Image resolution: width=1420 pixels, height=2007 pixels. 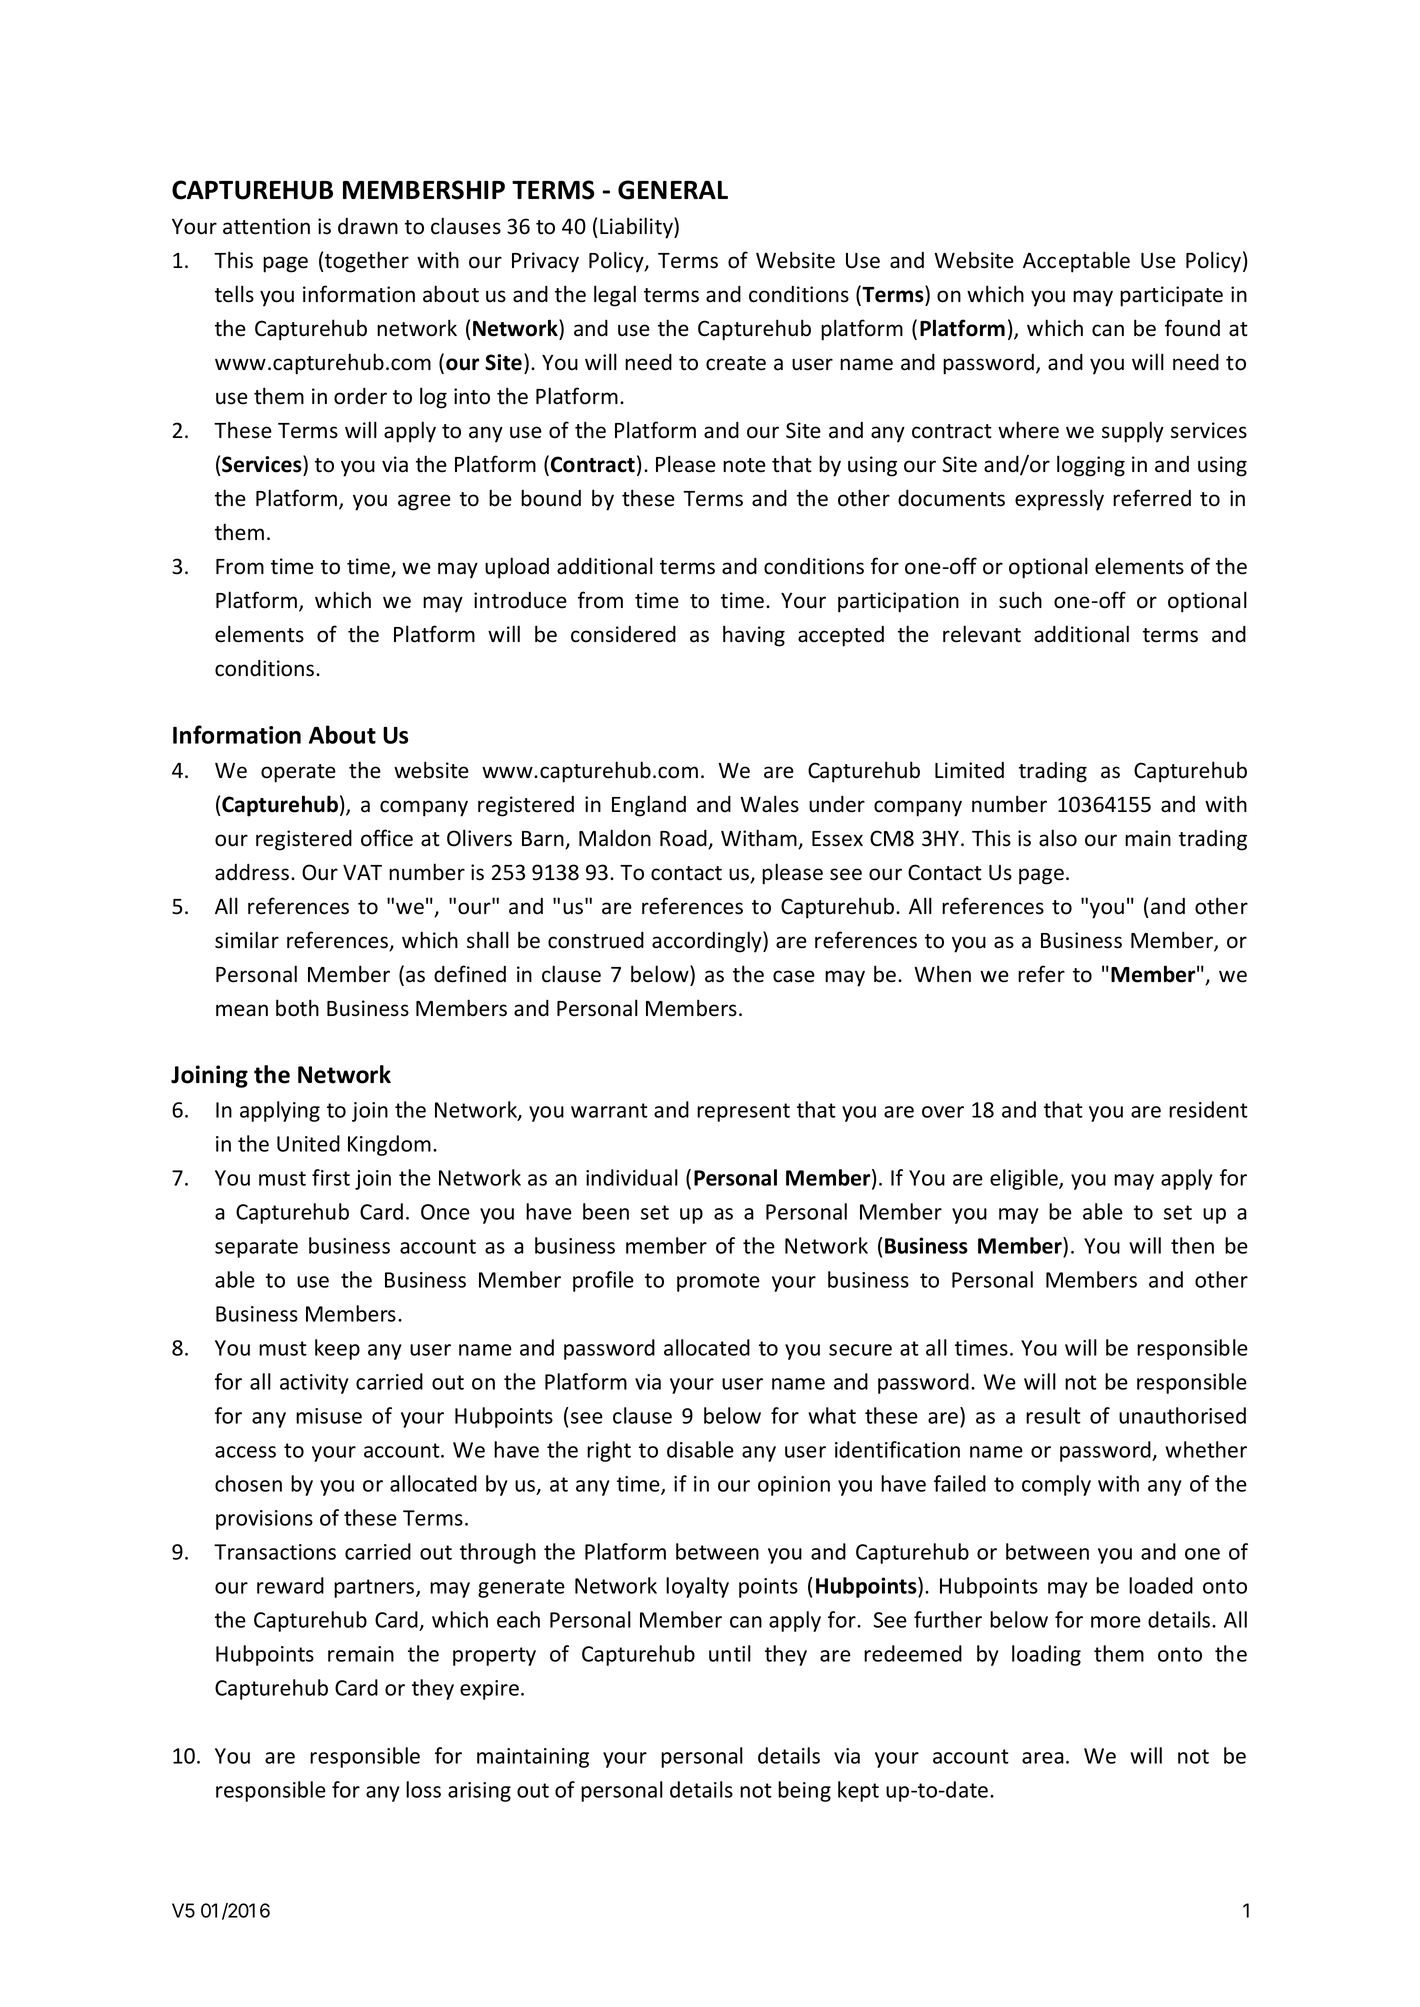 I want to click on loss, so click(x=423, y=1789).
